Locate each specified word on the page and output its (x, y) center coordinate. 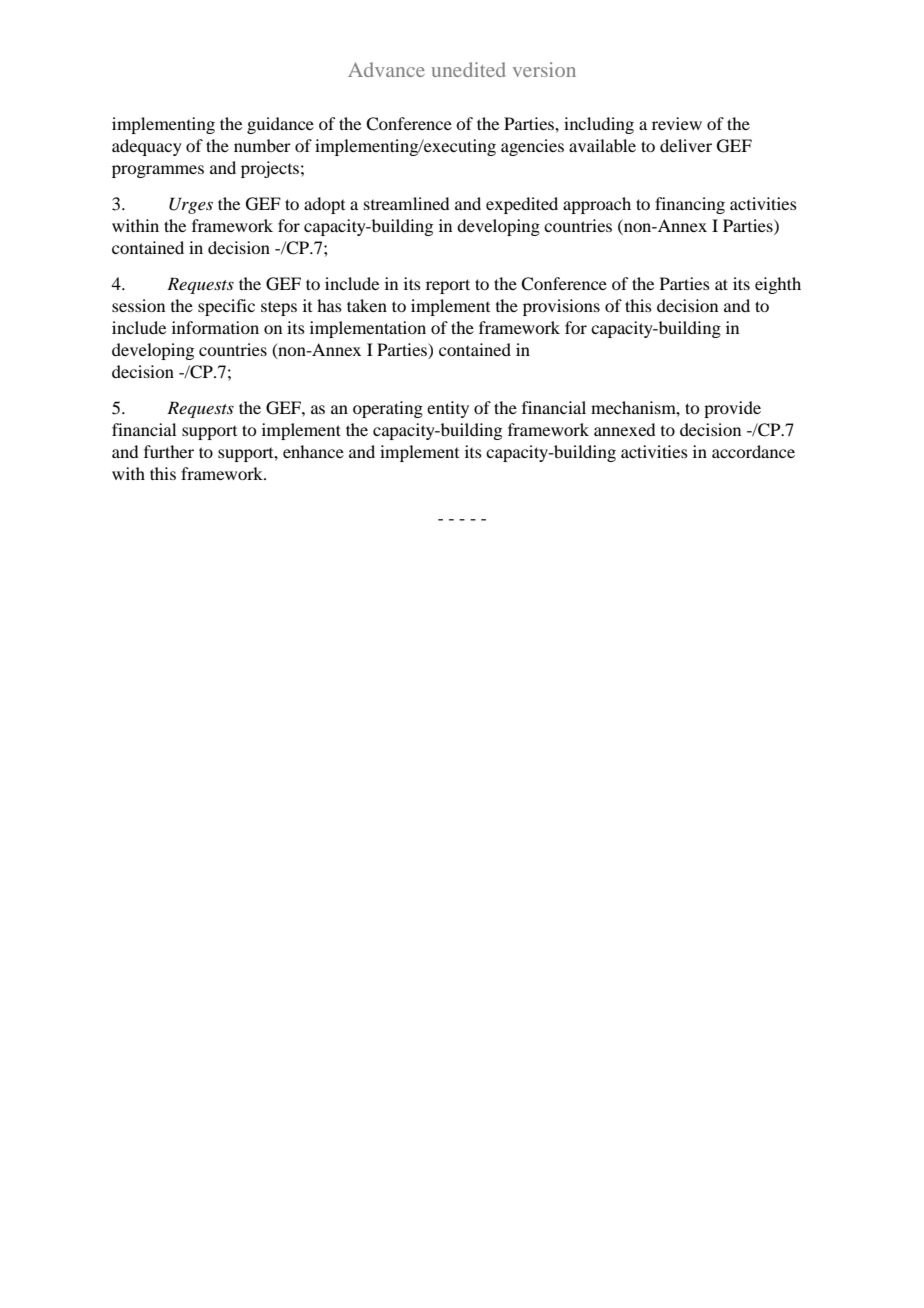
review (677, 123)
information (215, 327)
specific (226, 307)
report (448, 286)
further (169, 451)
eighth (778, 285)
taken (367, 305)
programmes (158, 171)
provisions (561, 307)
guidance (280, 125)
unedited (468, 69)
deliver (686, 145)
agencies (532, 147)
